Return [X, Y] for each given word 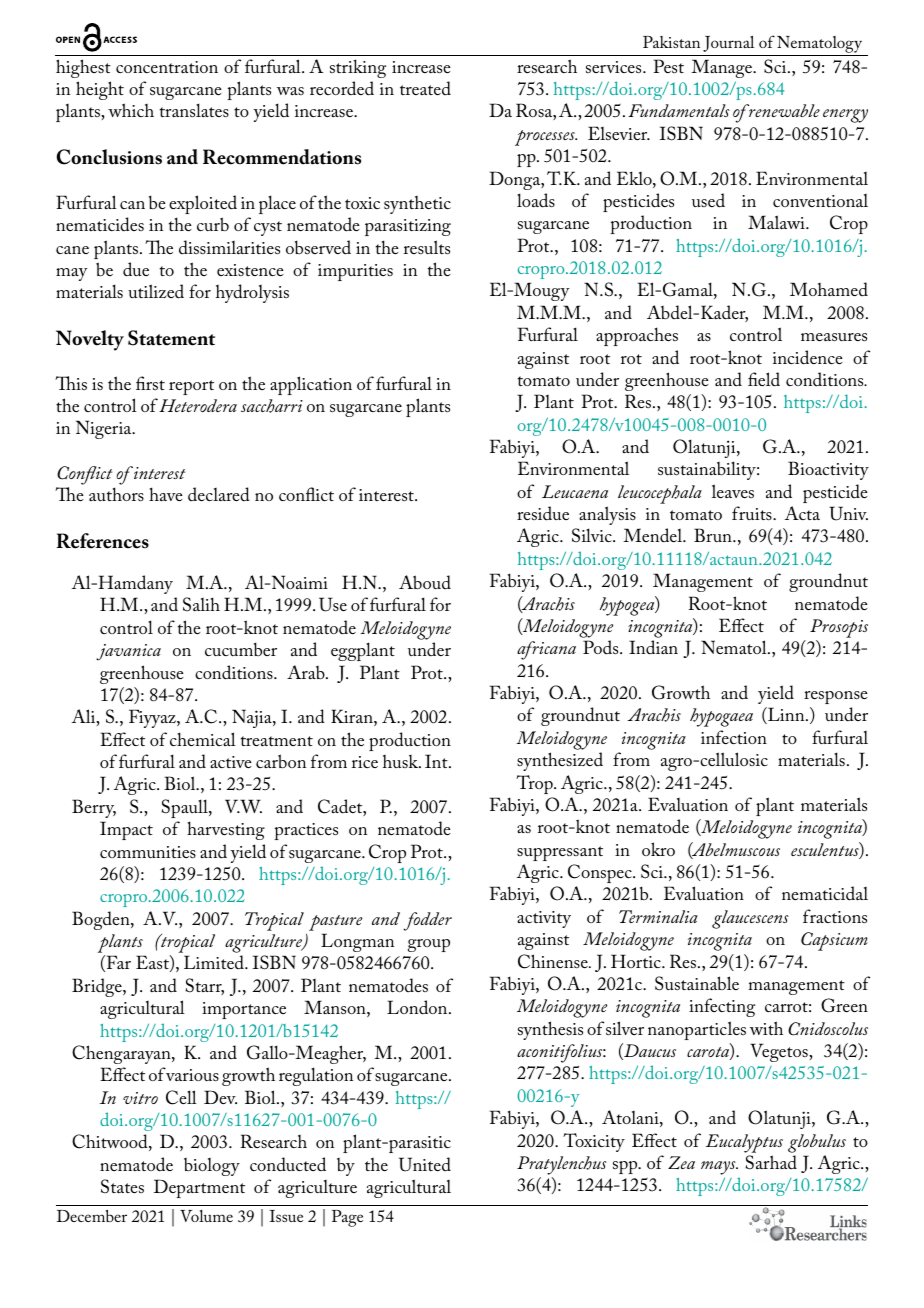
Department [199, 1188]
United [425, 1164]
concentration [167, 67]
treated [425, 88]
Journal [728, 44]
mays [719, 1168]
